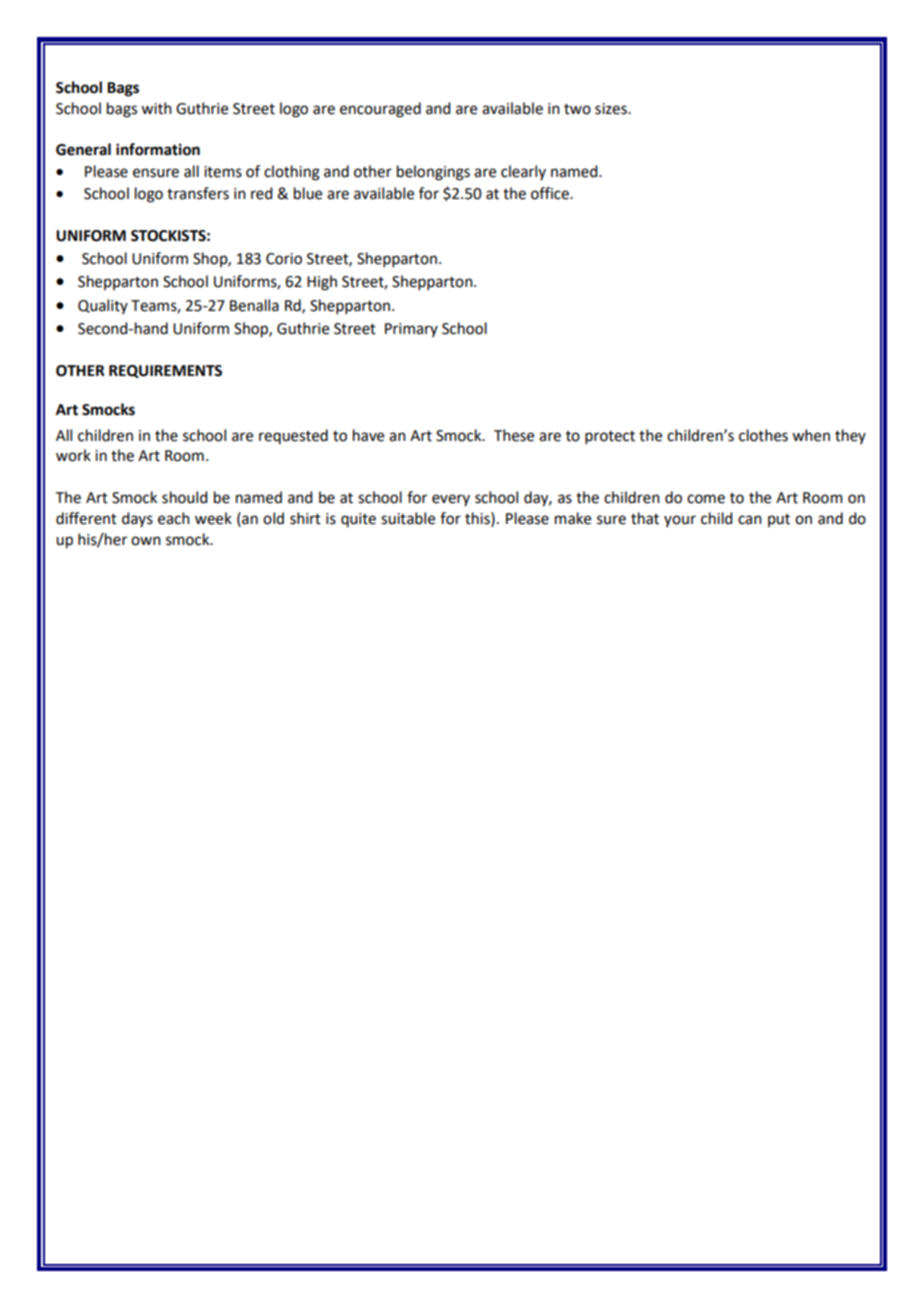  What do you see at coordinates (763, 435) in the page?
I see `clothes` at bounding box center [763, 435].
